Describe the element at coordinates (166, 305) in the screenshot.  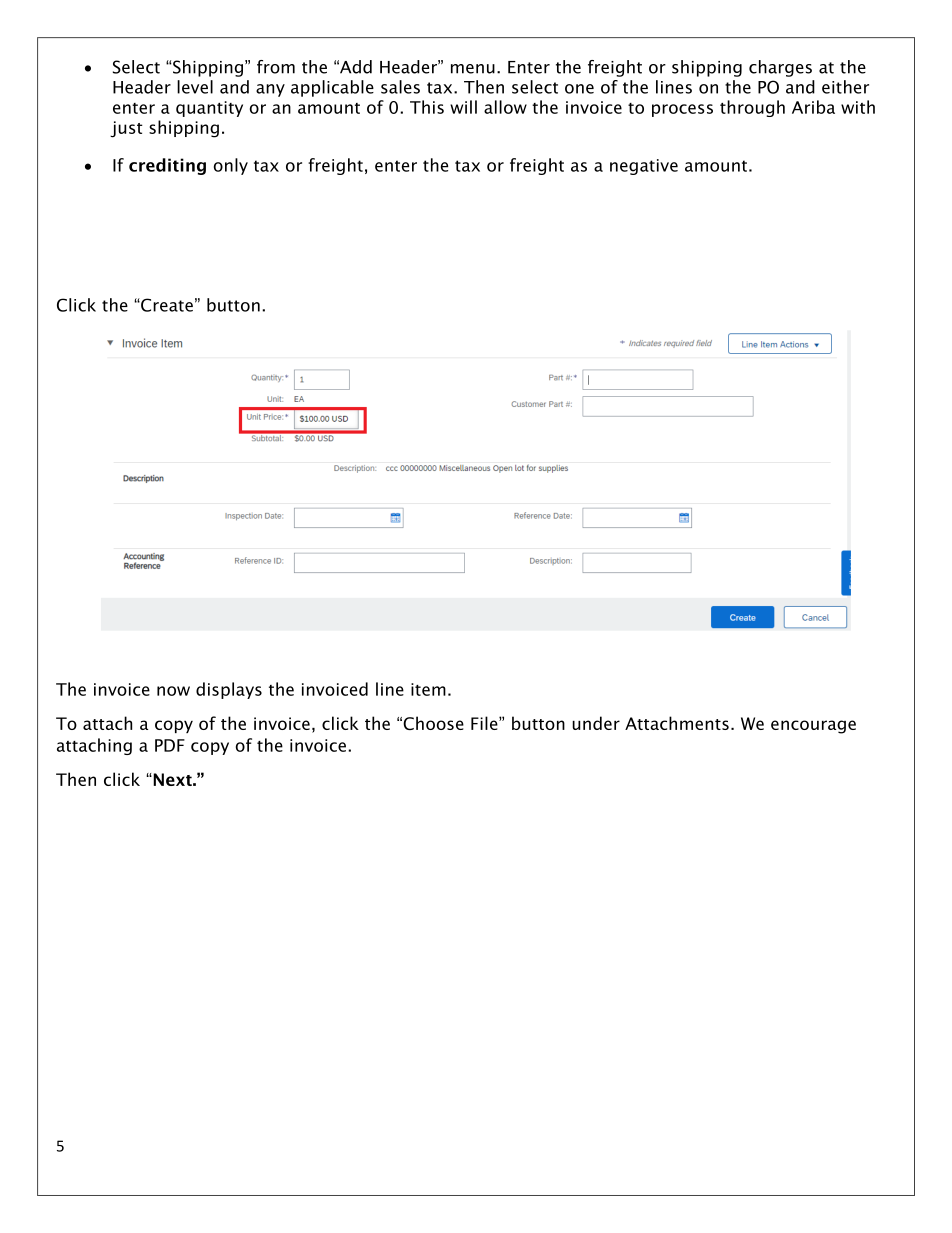
I see `Create` at that location.
